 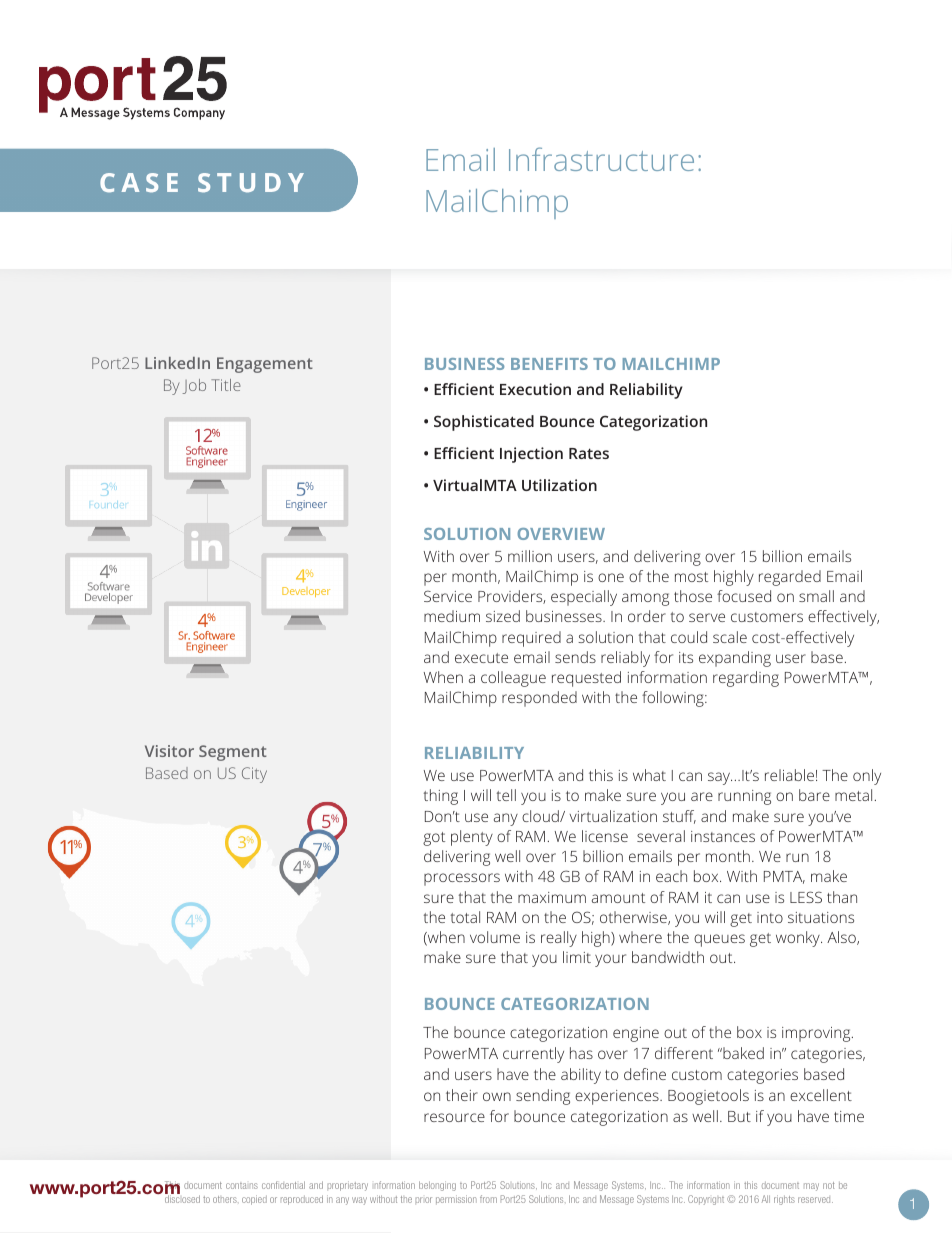 What do you see at coordinates (488, 1199) in the screenshot?
I see `from` at bounding box center [488, 1199].
